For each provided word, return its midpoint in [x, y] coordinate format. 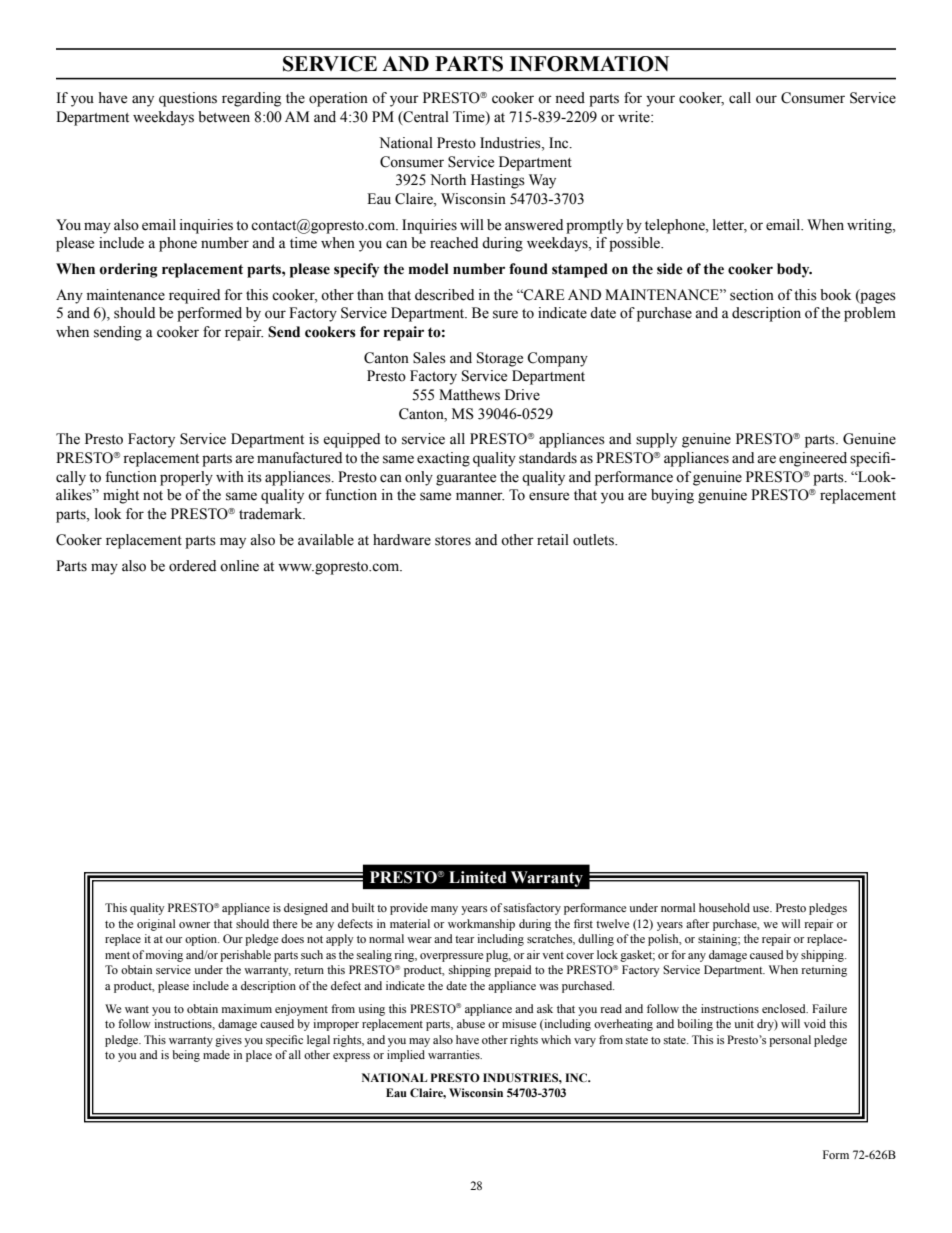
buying [672, 496]
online [239, 566]
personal [790, 1041]
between [224, 117]
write [635, 117]
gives [228, 1041]
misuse [519, 1023]
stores [453, 541]
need [570, 98]
